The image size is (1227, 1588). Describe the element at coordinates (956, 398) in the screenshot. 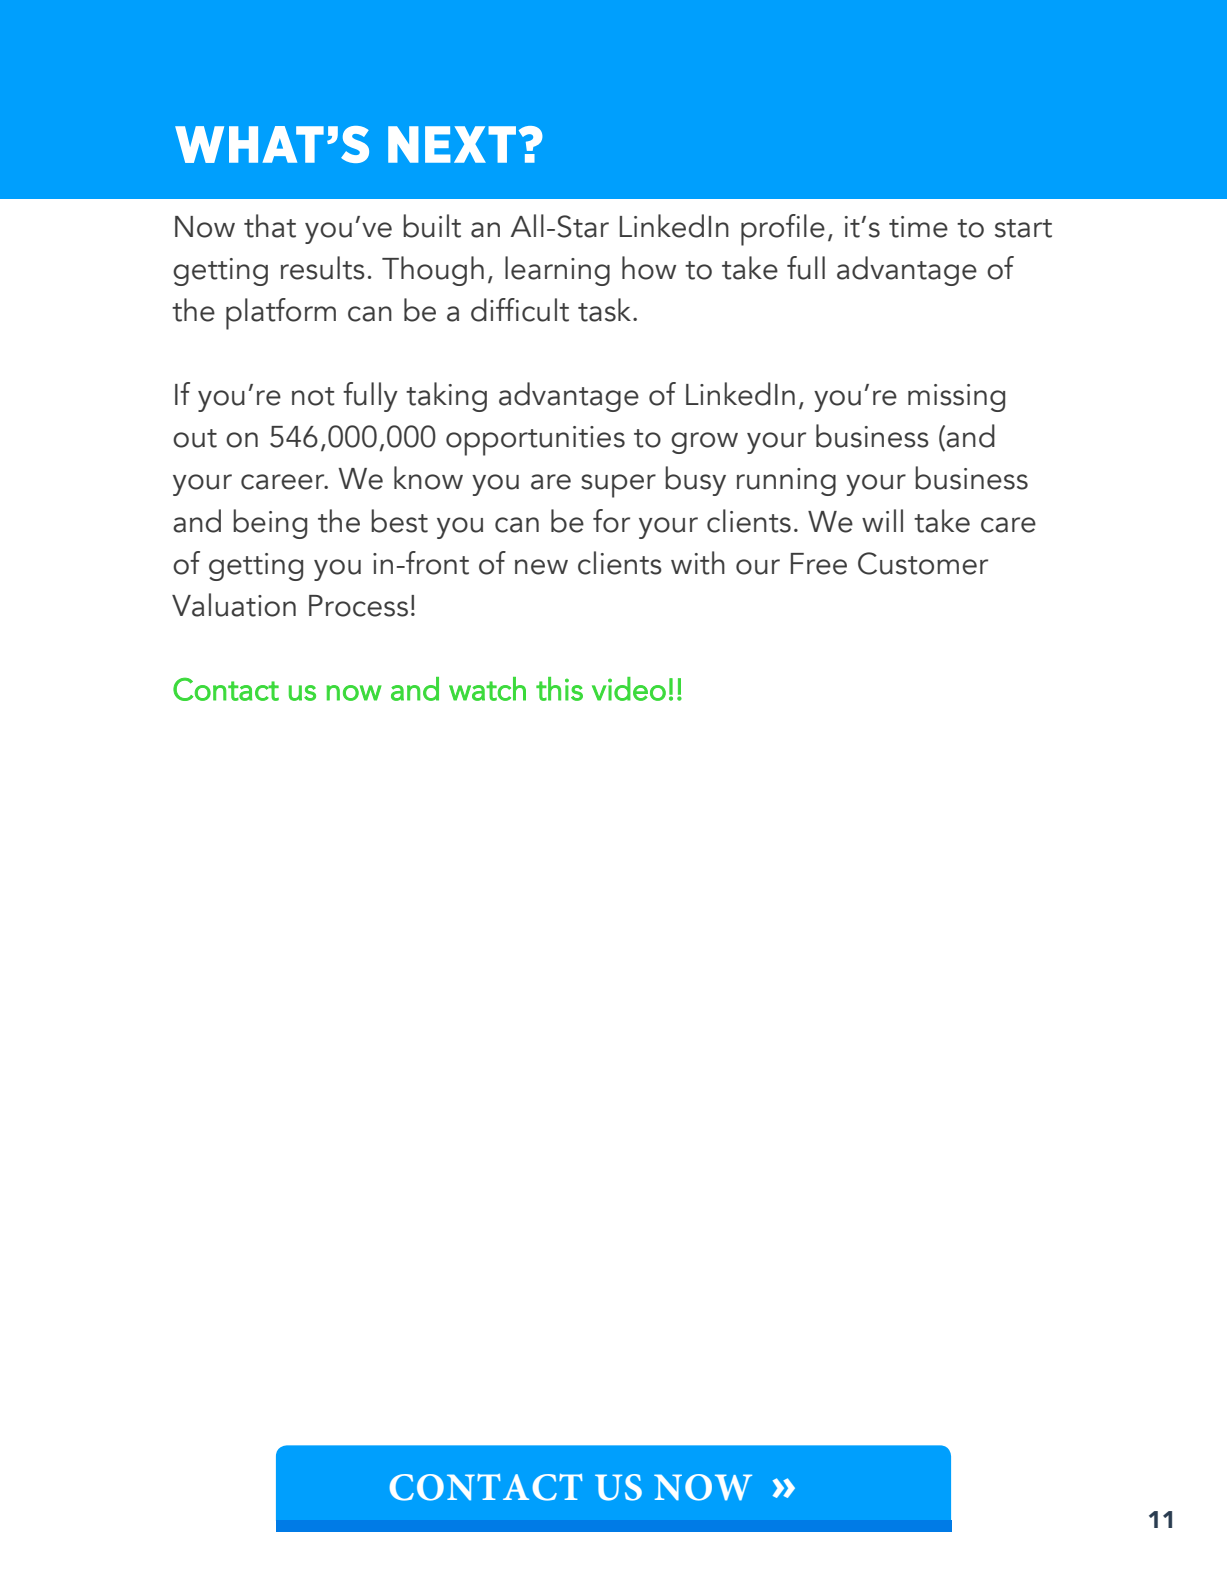

I see `missing` at that location.
